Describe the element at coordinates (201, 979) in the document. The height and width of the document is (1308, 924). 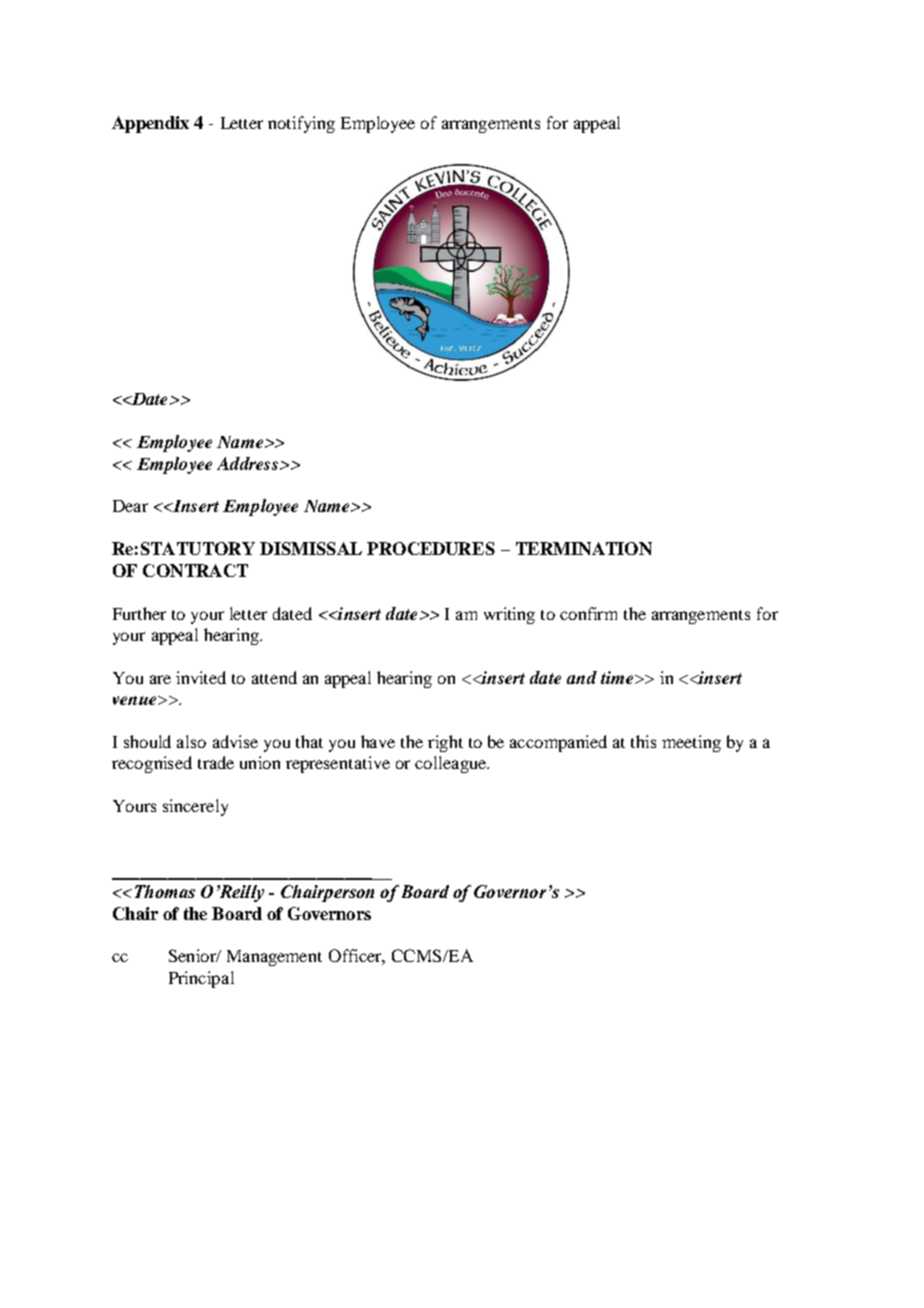
I see `Principal` at that location.
